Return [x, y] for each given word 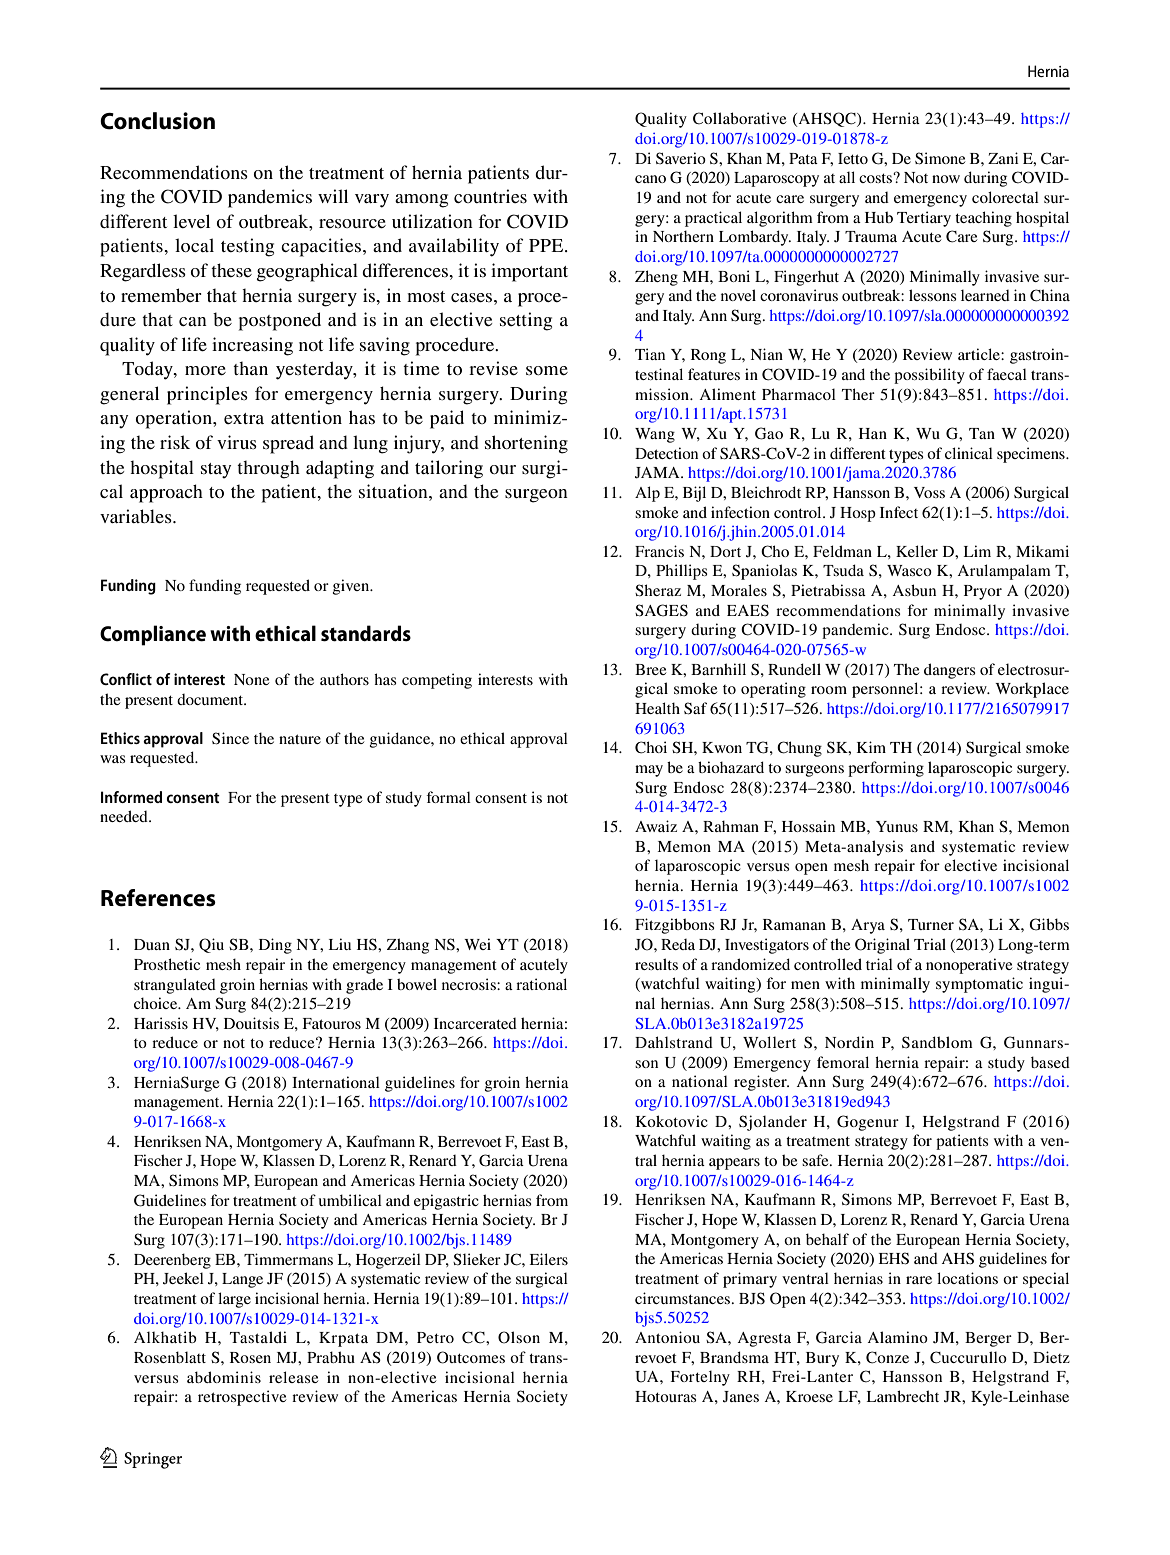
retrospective [242, 1398]
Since [230, 738]
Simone [940, 158]
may [649, 771]
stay [216, 470]
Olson [519, 1337]
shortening [526, 444]
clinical [969, 453]
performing [886, 769]
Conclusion [157, 121]
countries [490, 196]
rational [541, 984]
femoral [843, 1062]
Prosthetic [167, 964]
